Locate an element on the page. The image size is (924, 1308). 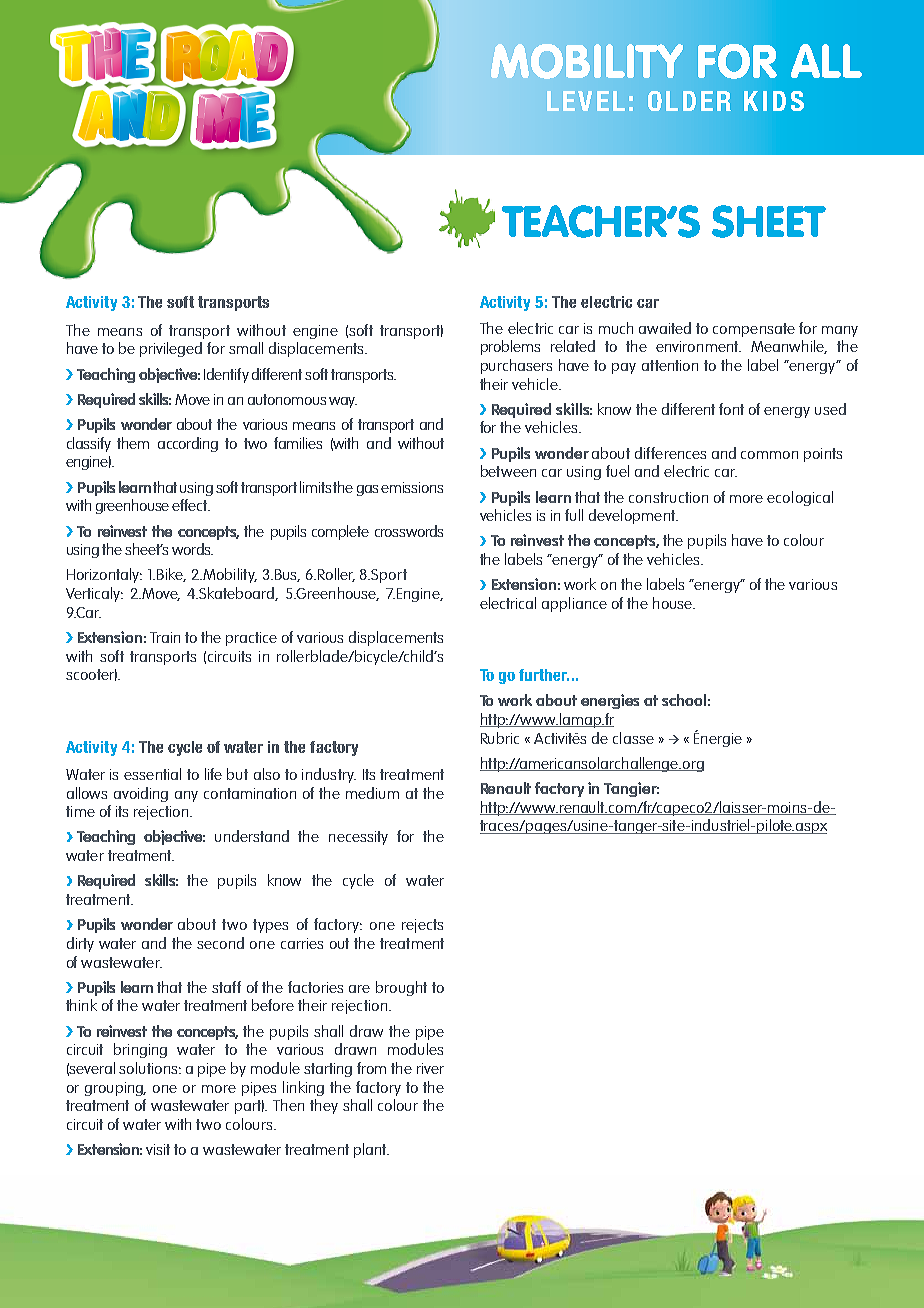
plant is located at coordinates (371, 1150).
